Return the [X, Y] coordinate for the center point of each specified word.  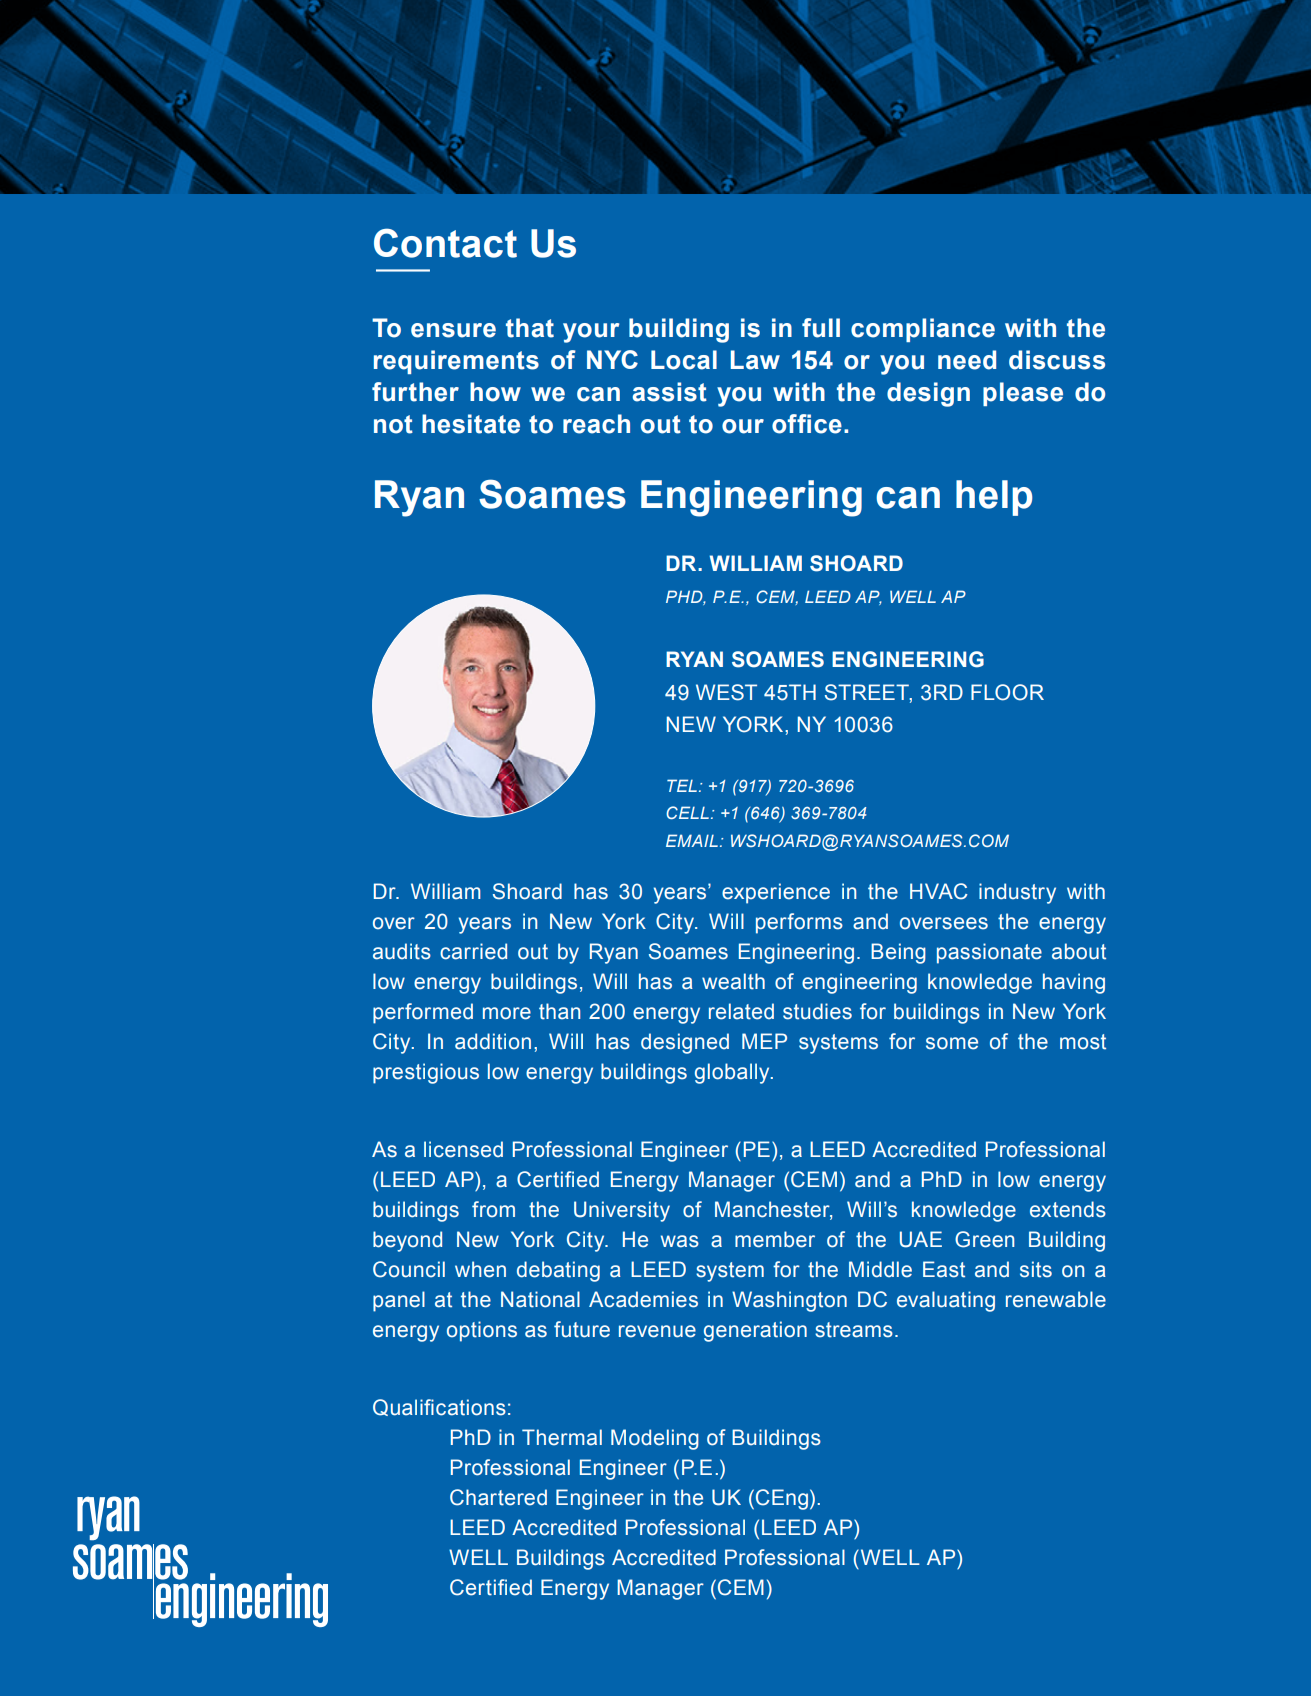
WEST [726, 692]
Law [755, 360]
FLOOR [1007, 692]
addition [493, 1041]
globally [733, 1073]
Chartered [498, 1497]
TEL [682, 785]
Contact [445, 243]
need [967, 360]
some [952, 1043]
